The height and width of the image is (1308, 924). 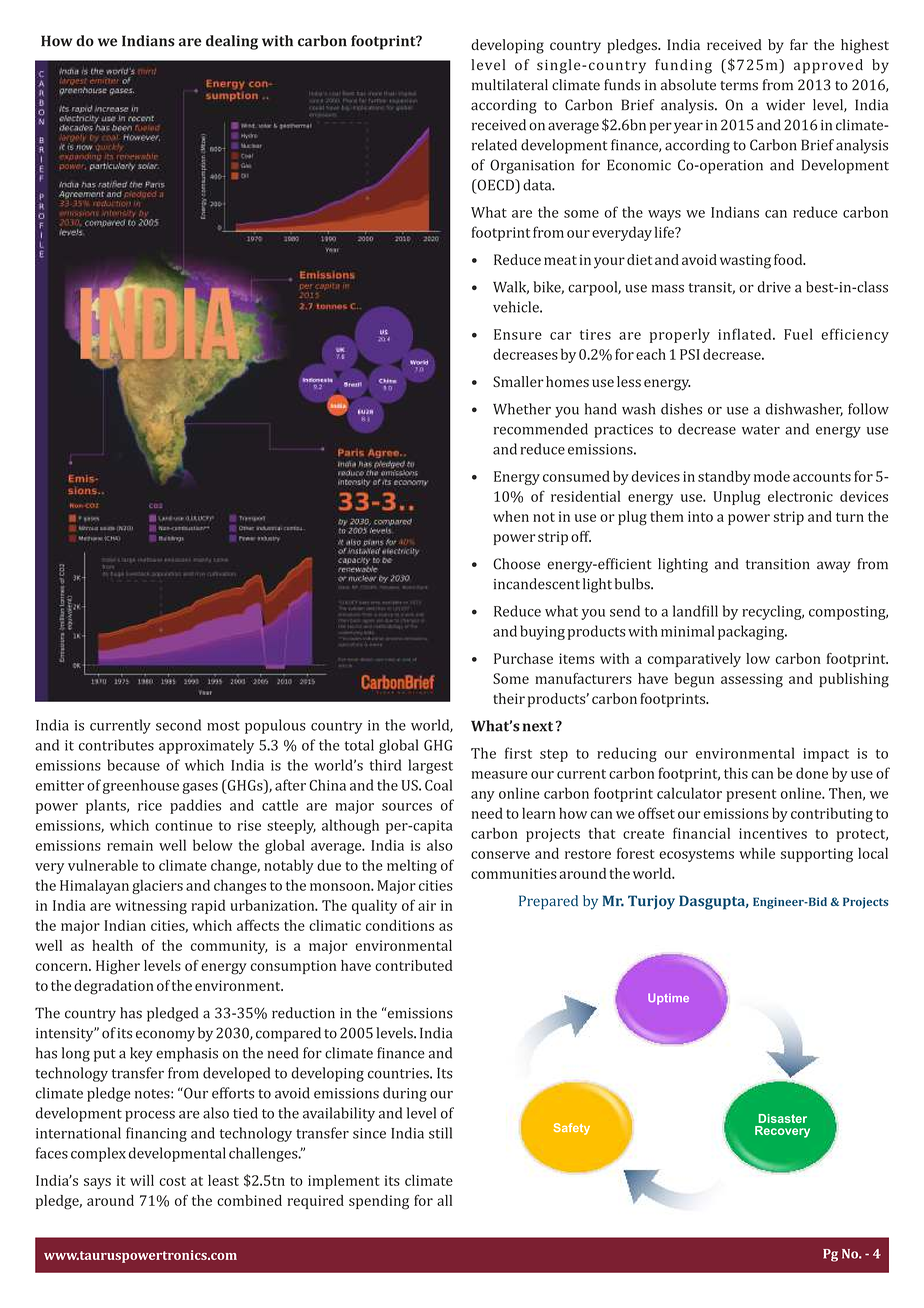 I want to click on any, so click(x=483, y=796).
